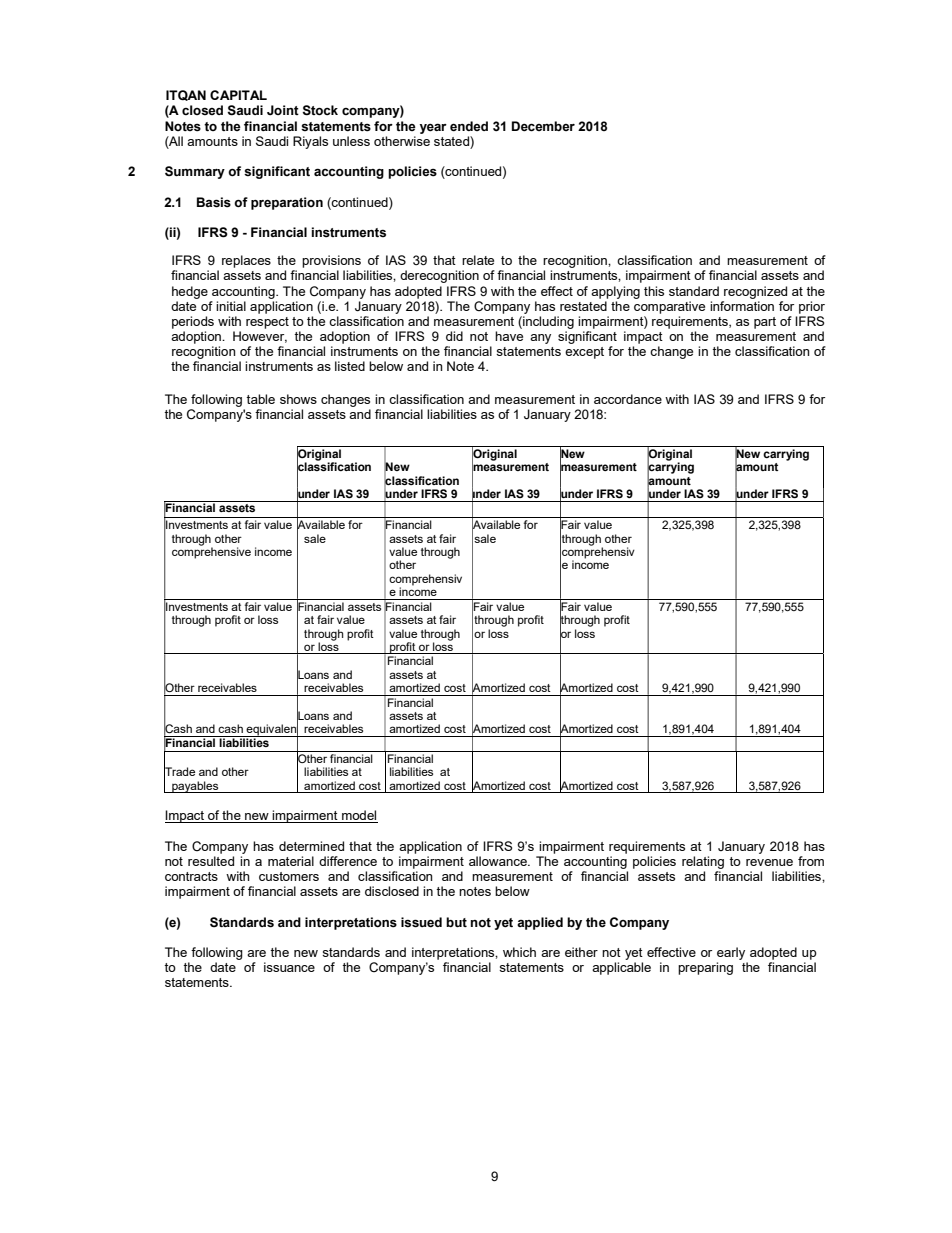 The image size is (952, 1233). Describe the element at coordinates (628, 399) in the page. I see `accordance` at that location.
